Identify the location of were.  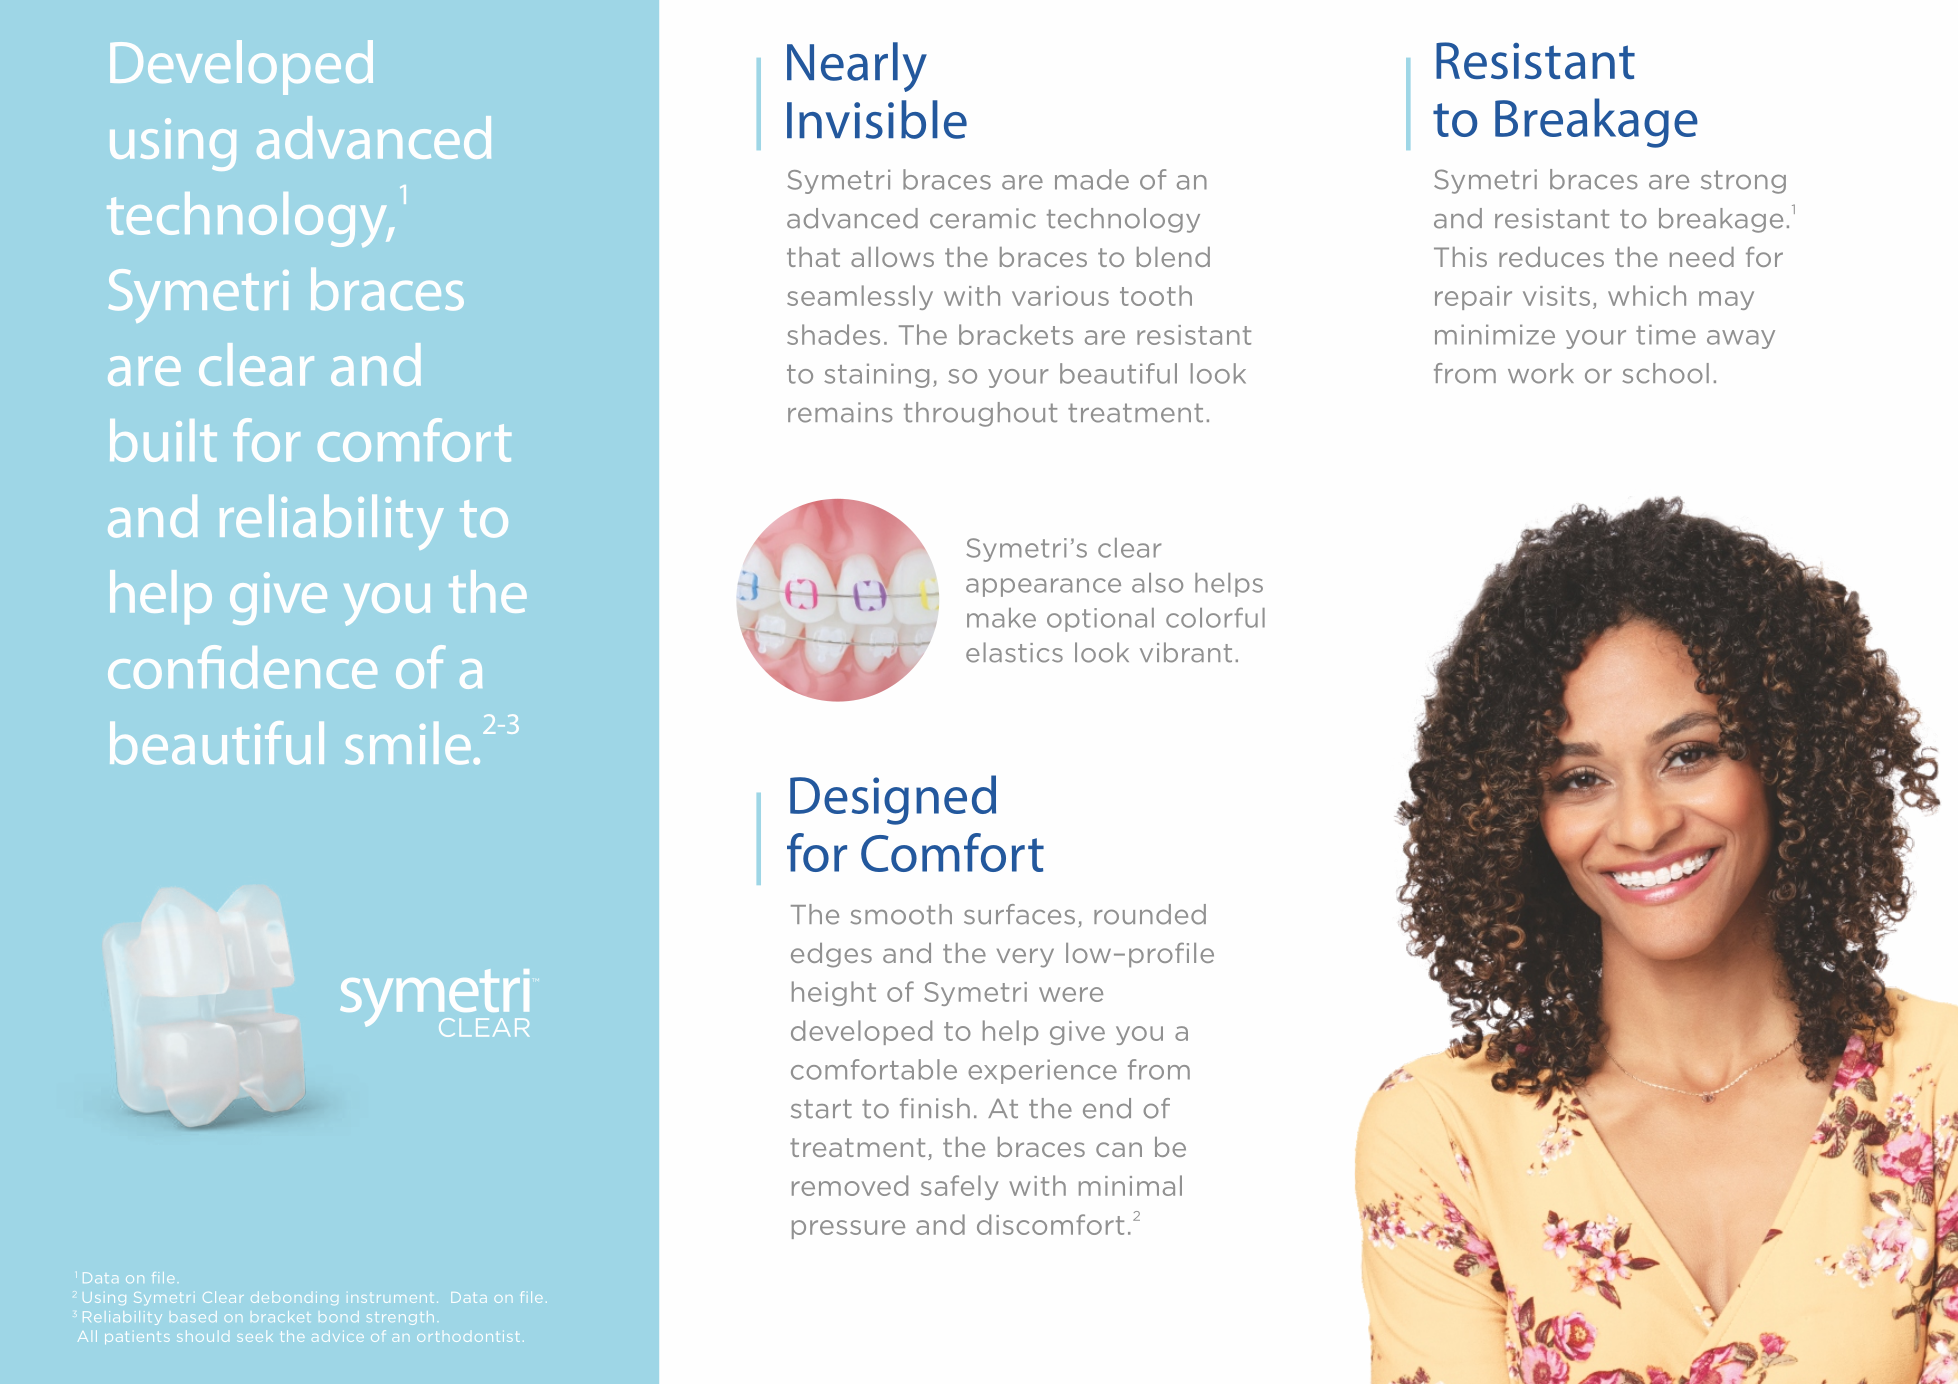
(1071, 994).
